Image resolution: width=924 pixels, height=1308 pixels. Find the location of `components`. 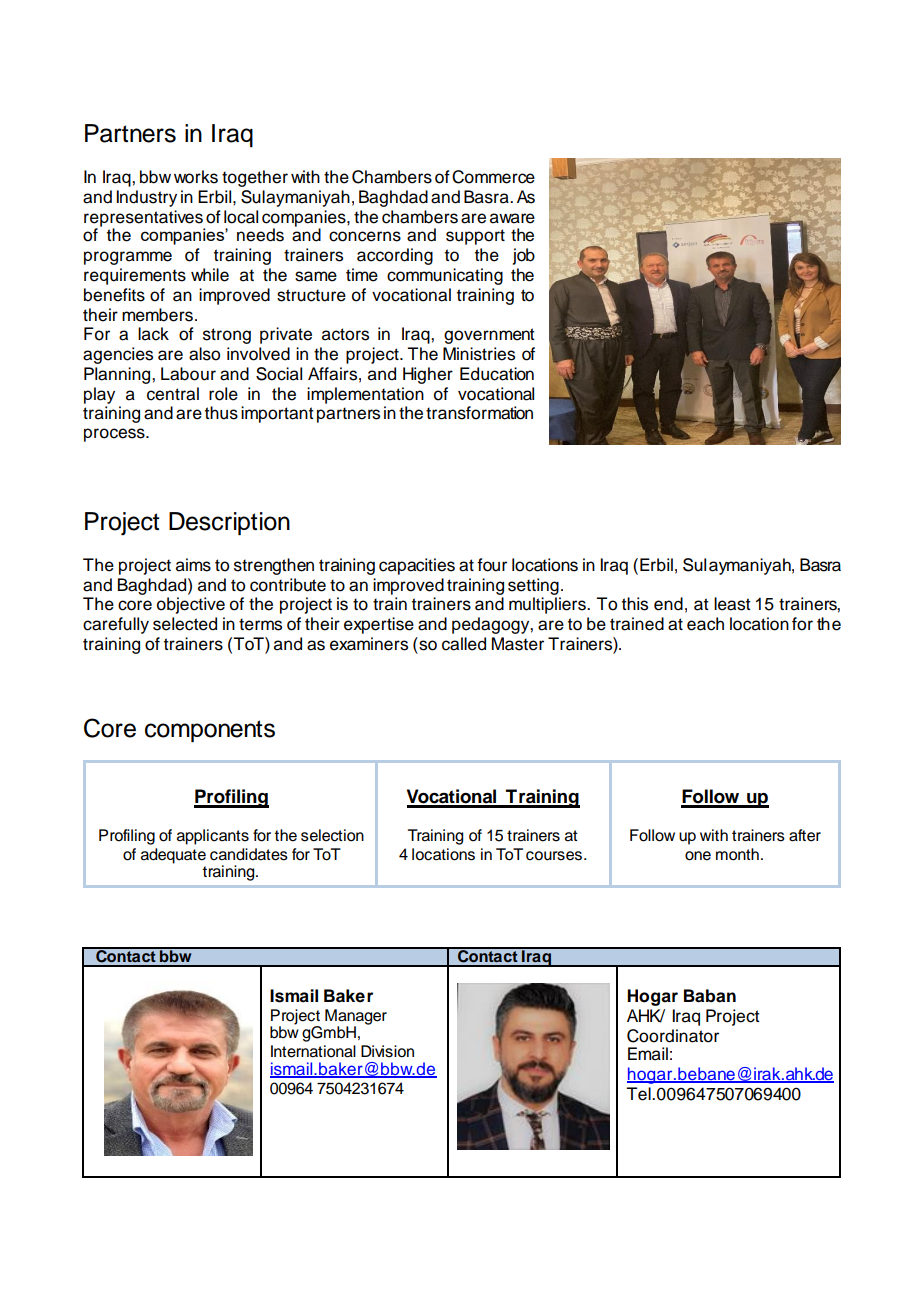

components is located at coordinates (210, 731).
